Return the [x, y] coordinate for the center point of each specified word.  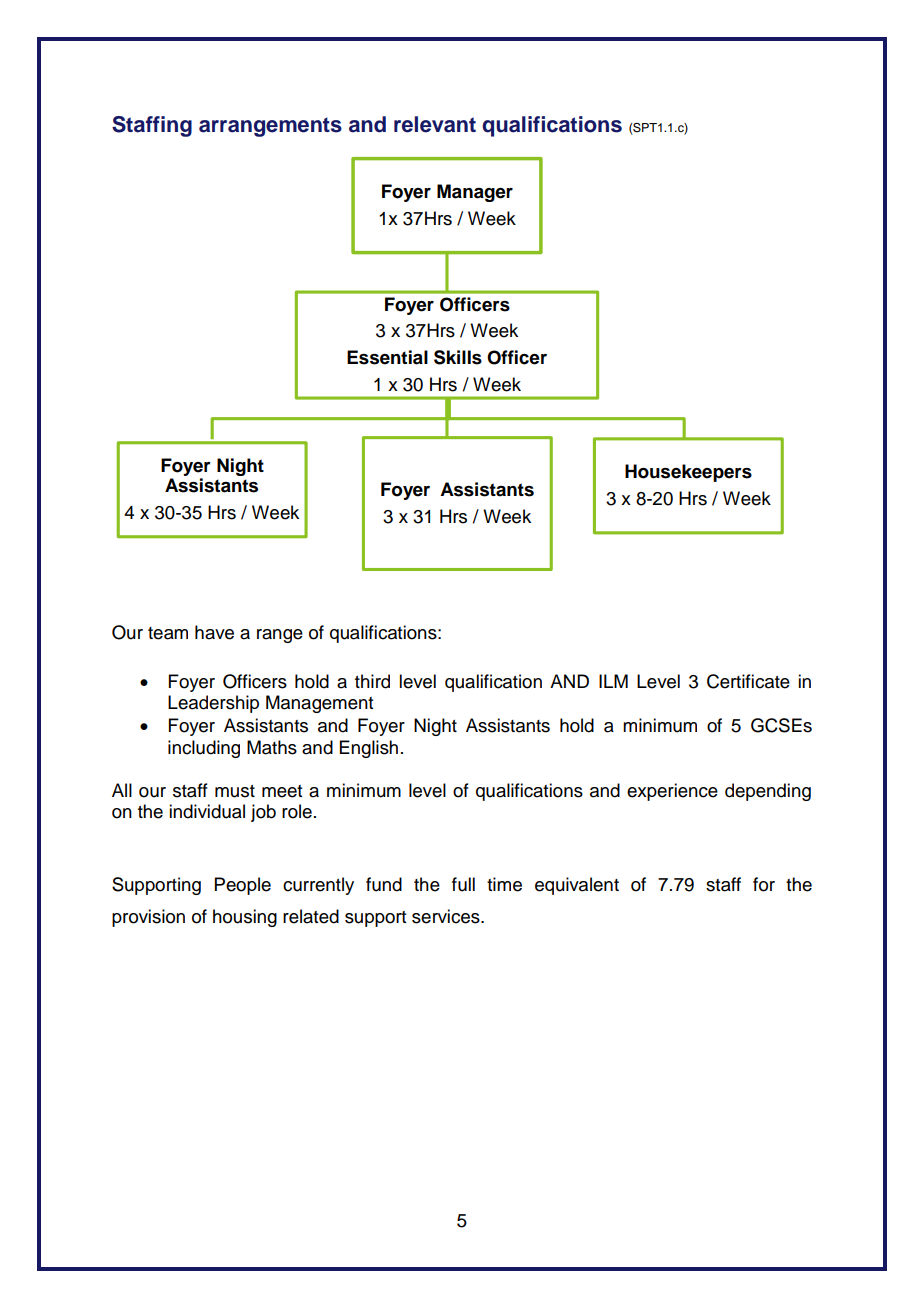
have [214, 632]
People [243, 886]
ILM [613, 681]
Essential [387, 357]
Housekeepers [688, 473]
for [764, 884]
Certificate [748, 681]
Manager [475, 193]
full [463, 884]
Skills [458, 357]
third [372, 681]
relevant [435, 124]
